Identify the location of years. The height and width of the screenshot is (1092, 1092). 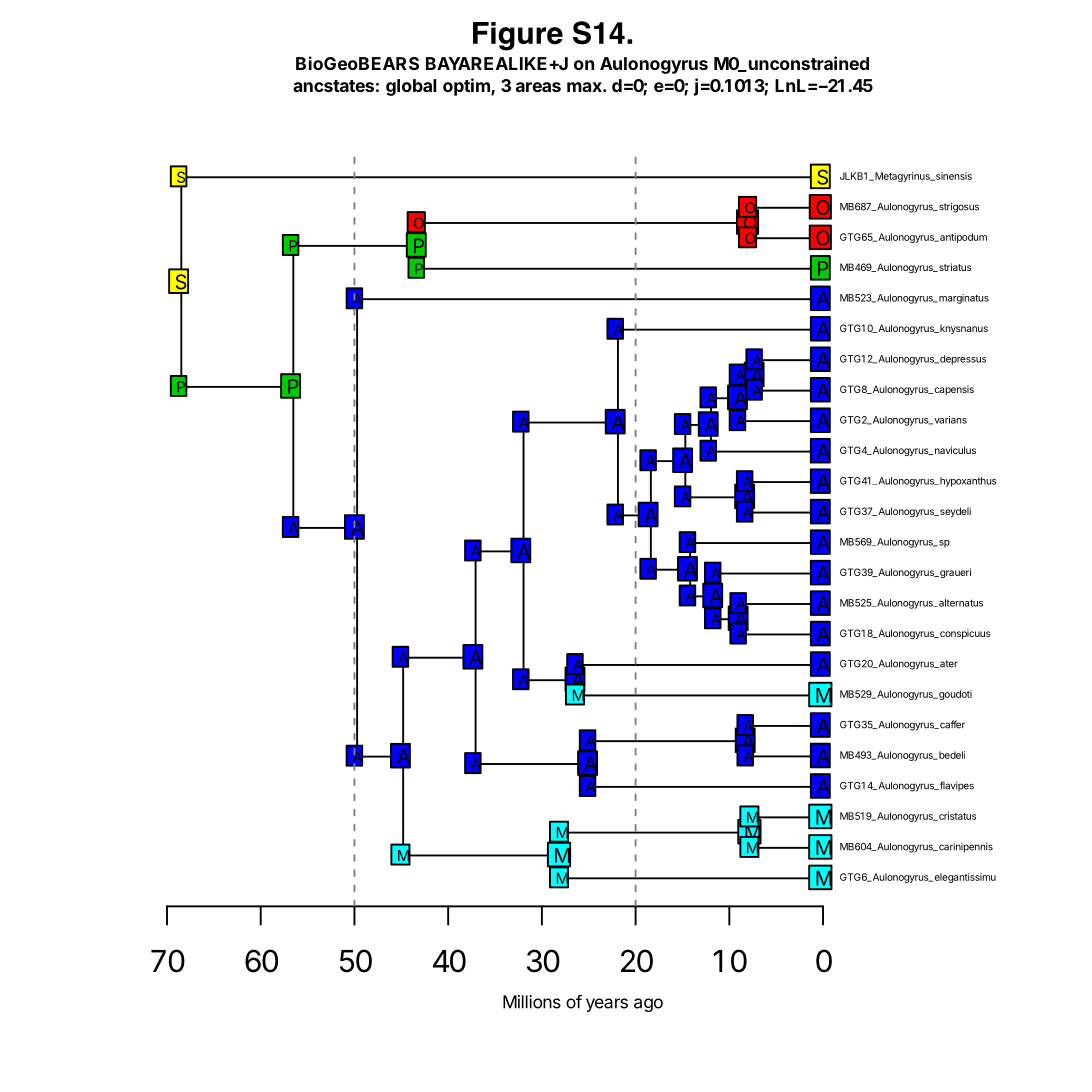
(607, 1005).
